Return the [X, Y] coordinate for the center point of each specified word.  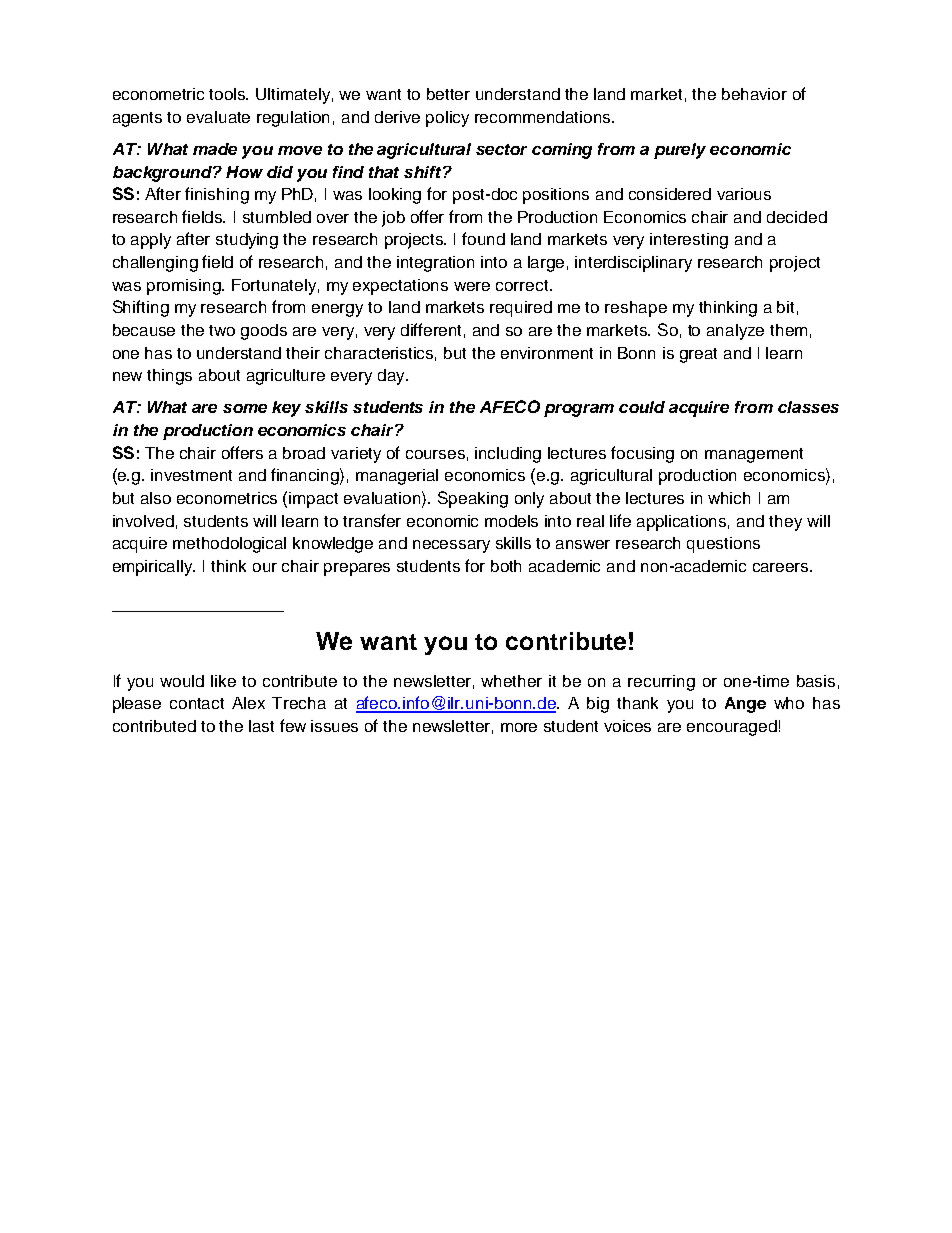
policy [447, 119]
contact [197, 703]
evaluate [218, 117]
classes [808, 407]
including [508, 455]
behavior [754, 94]
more [519, 727]
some [245, 408]
